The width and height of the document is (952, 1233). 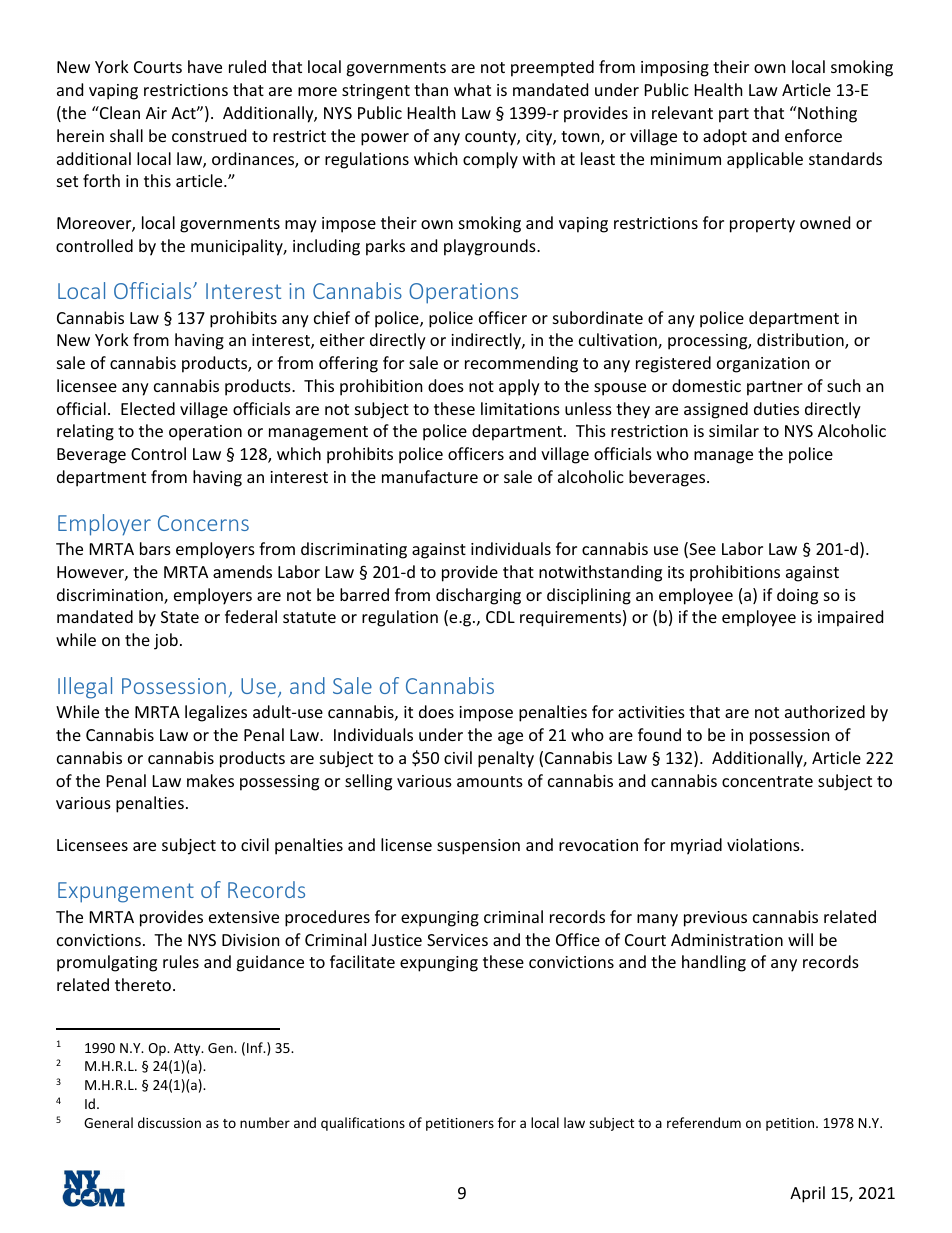 What do you see at coordinates (430, 476) in the document?
I see `manufacture` at bounding box center [430, 476].
